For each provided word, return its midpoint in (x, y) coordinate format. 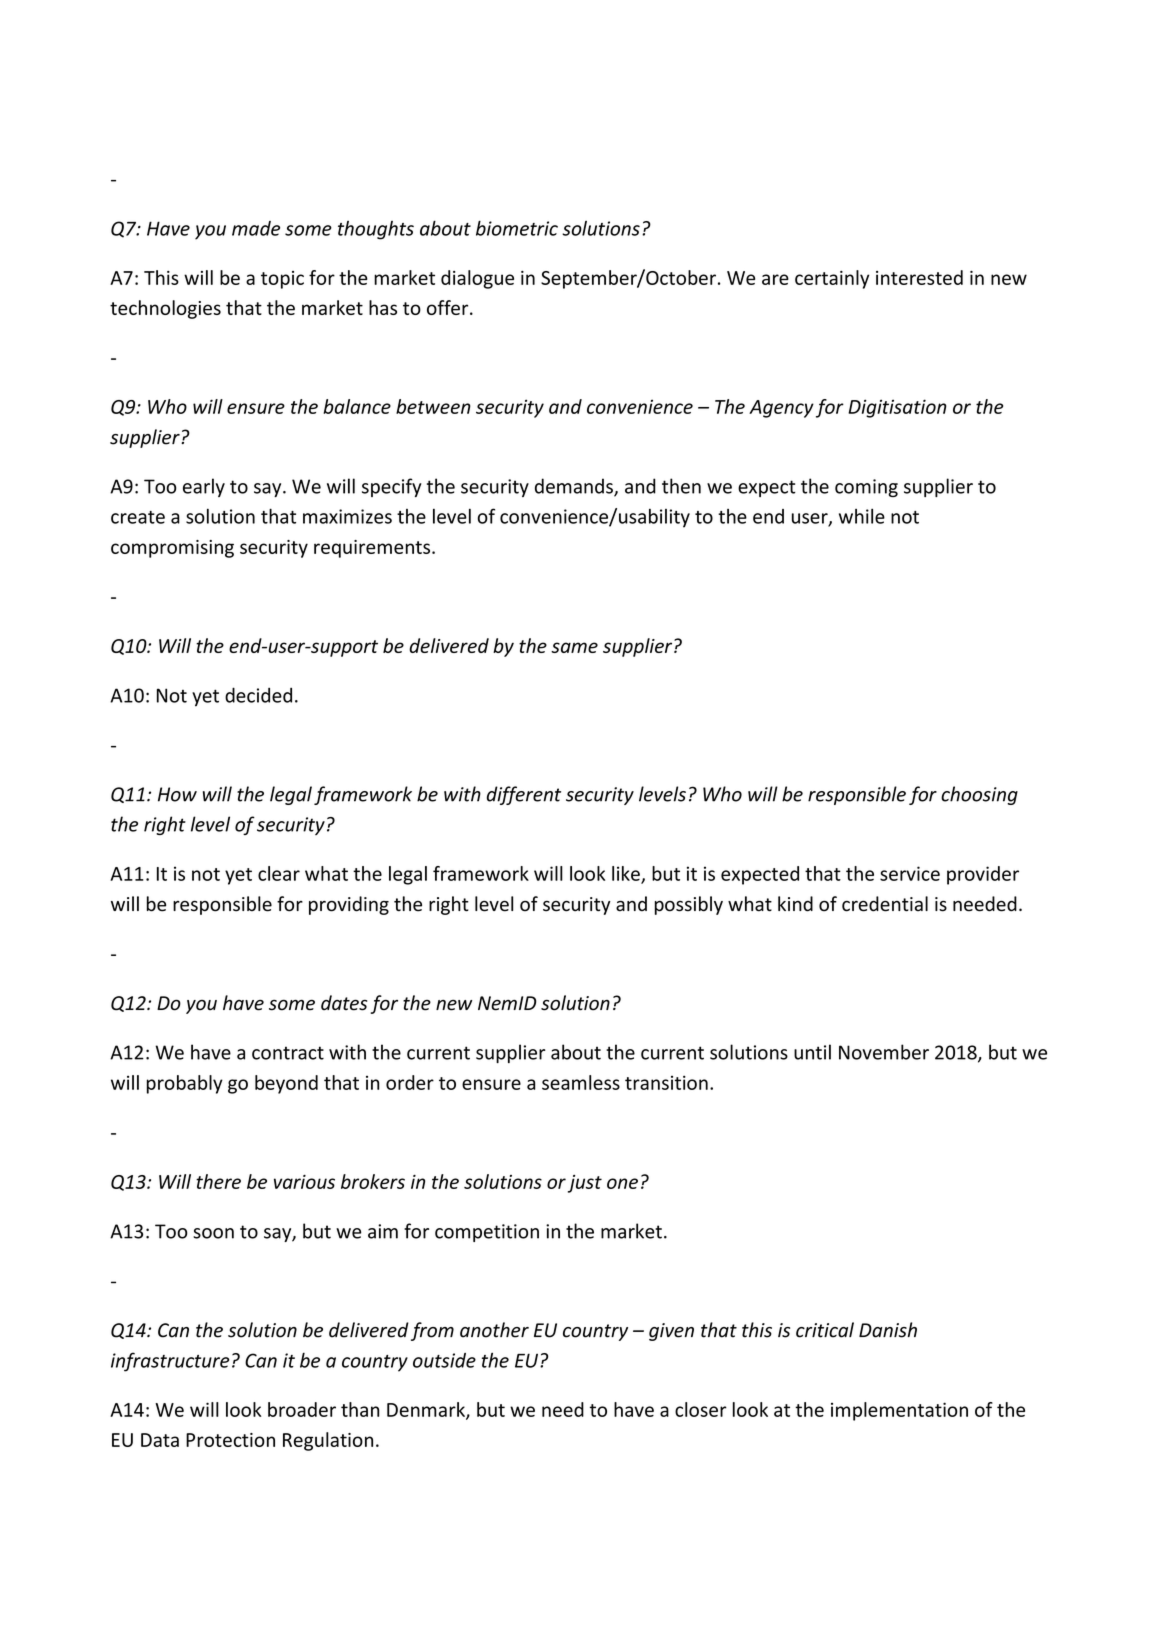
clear (279, 873)
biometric (517, 228)
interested (919, 277)
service (910, 873)
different (524, 795)
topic (282, 280)
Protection (230, 1440)
